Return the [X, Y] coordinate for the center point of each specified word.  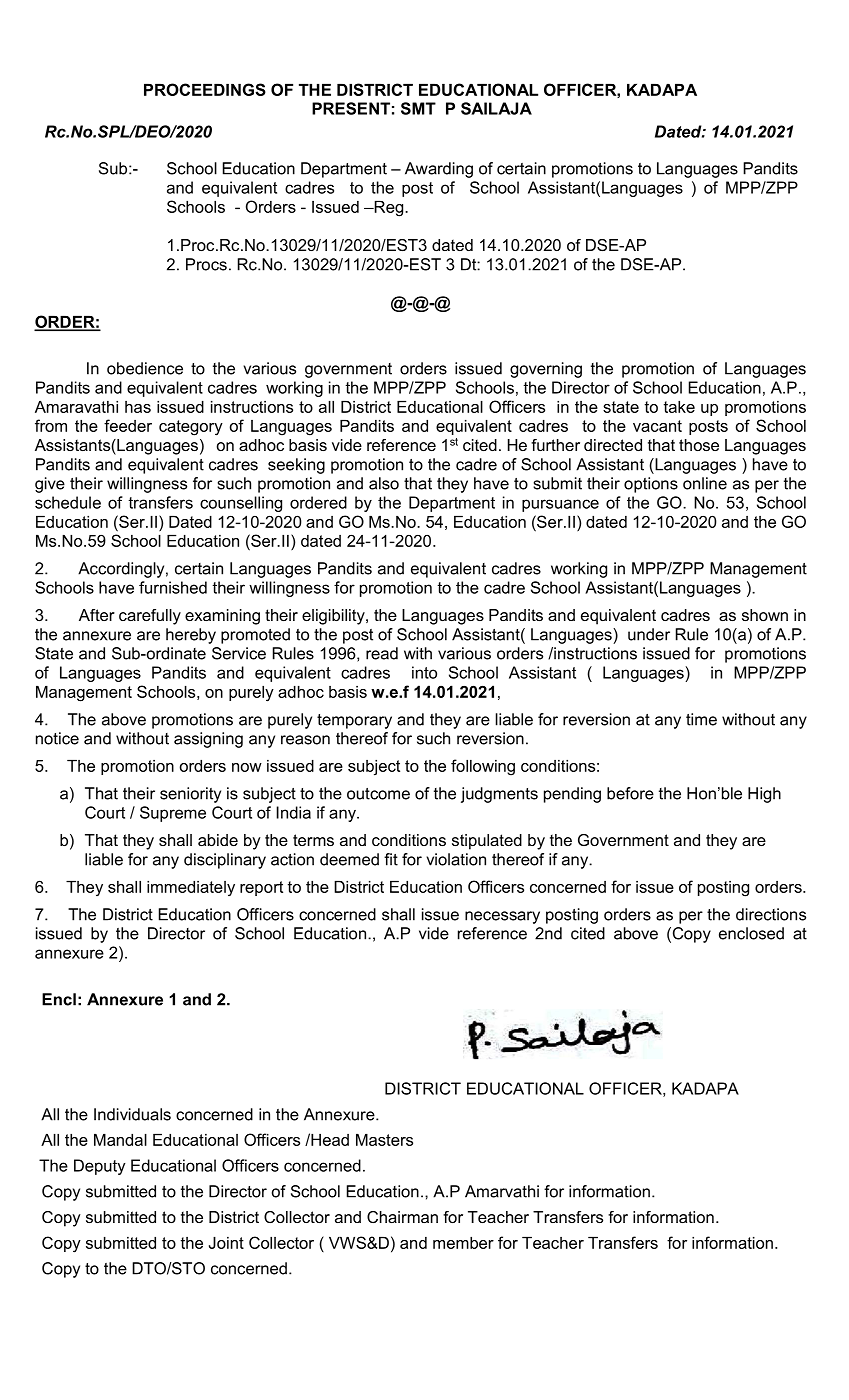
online [705, 483]
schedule [68, 502]
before [630, 793]
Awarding [439, 170]
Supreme [173, 814]
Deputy [100, 1167]
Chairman [402, 1217]
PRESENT [351, 108]
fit [391, 859]
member [463, 1243]
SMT [418, 108]
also [384, 483]
